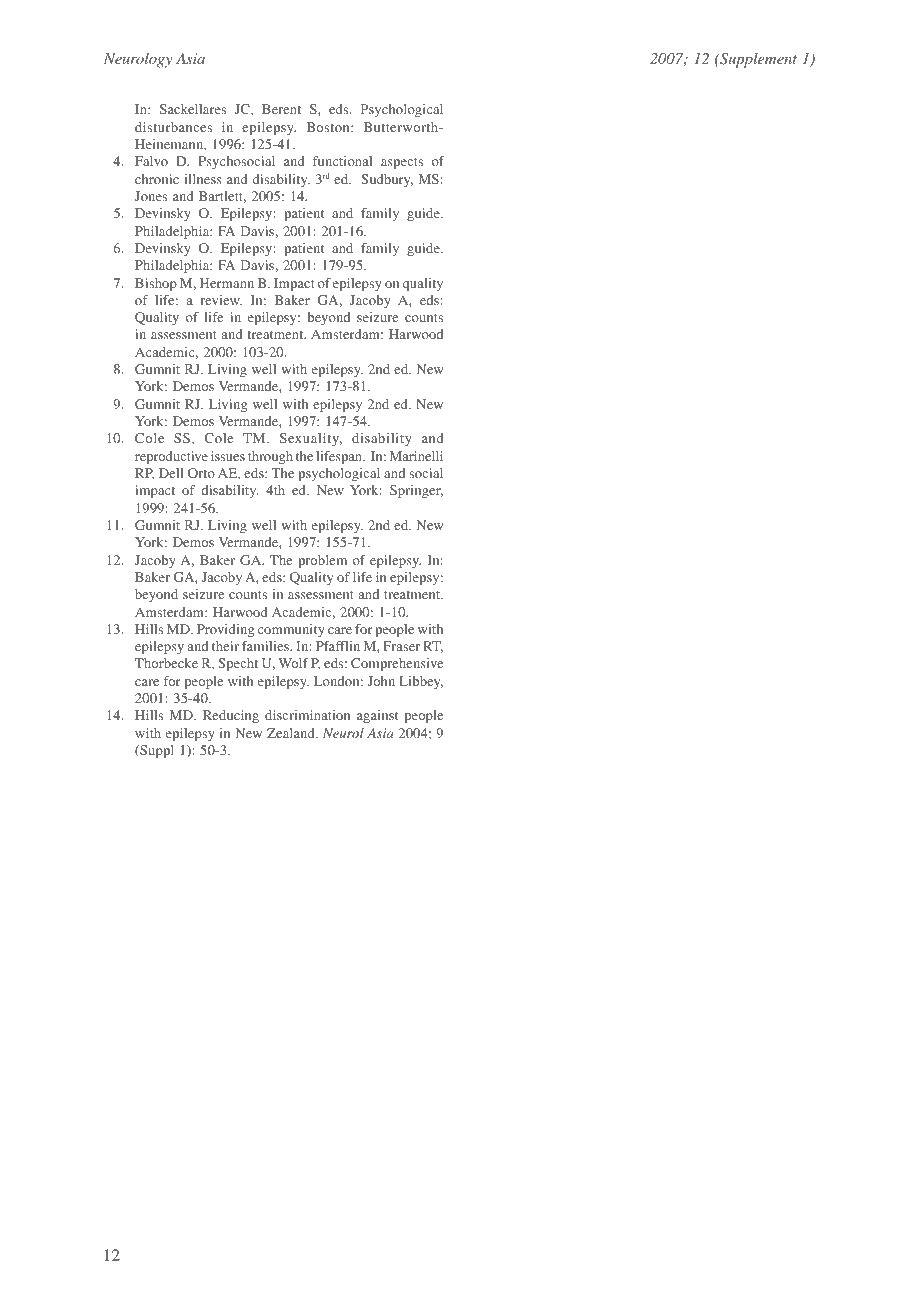  Describe the element at coordinates (311, 439) in the page. I see `Sexuality` at that location.
